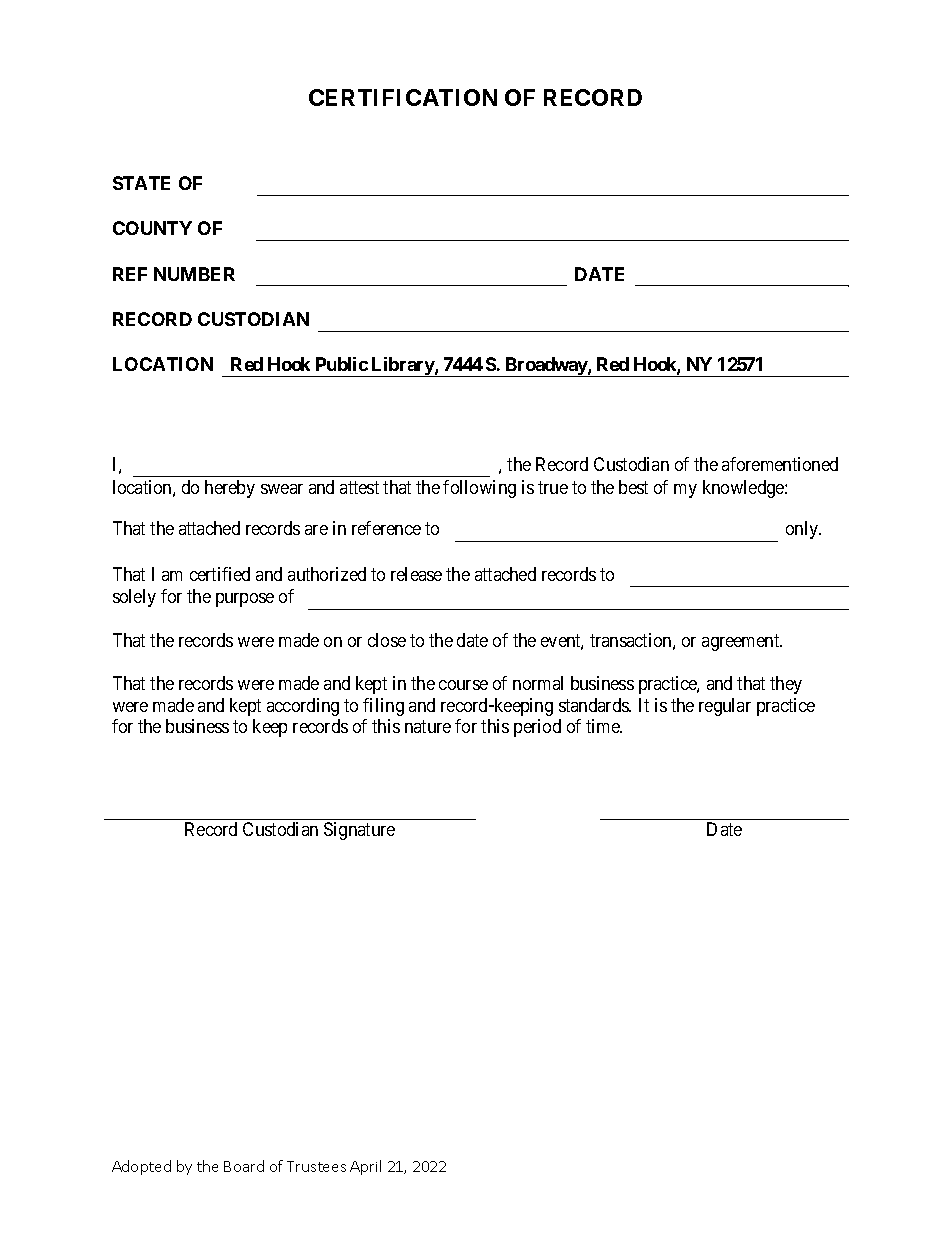 Image resolution: width=952 pixels, height=1233 pixels. I want to click on Public, so click(342, 364).
